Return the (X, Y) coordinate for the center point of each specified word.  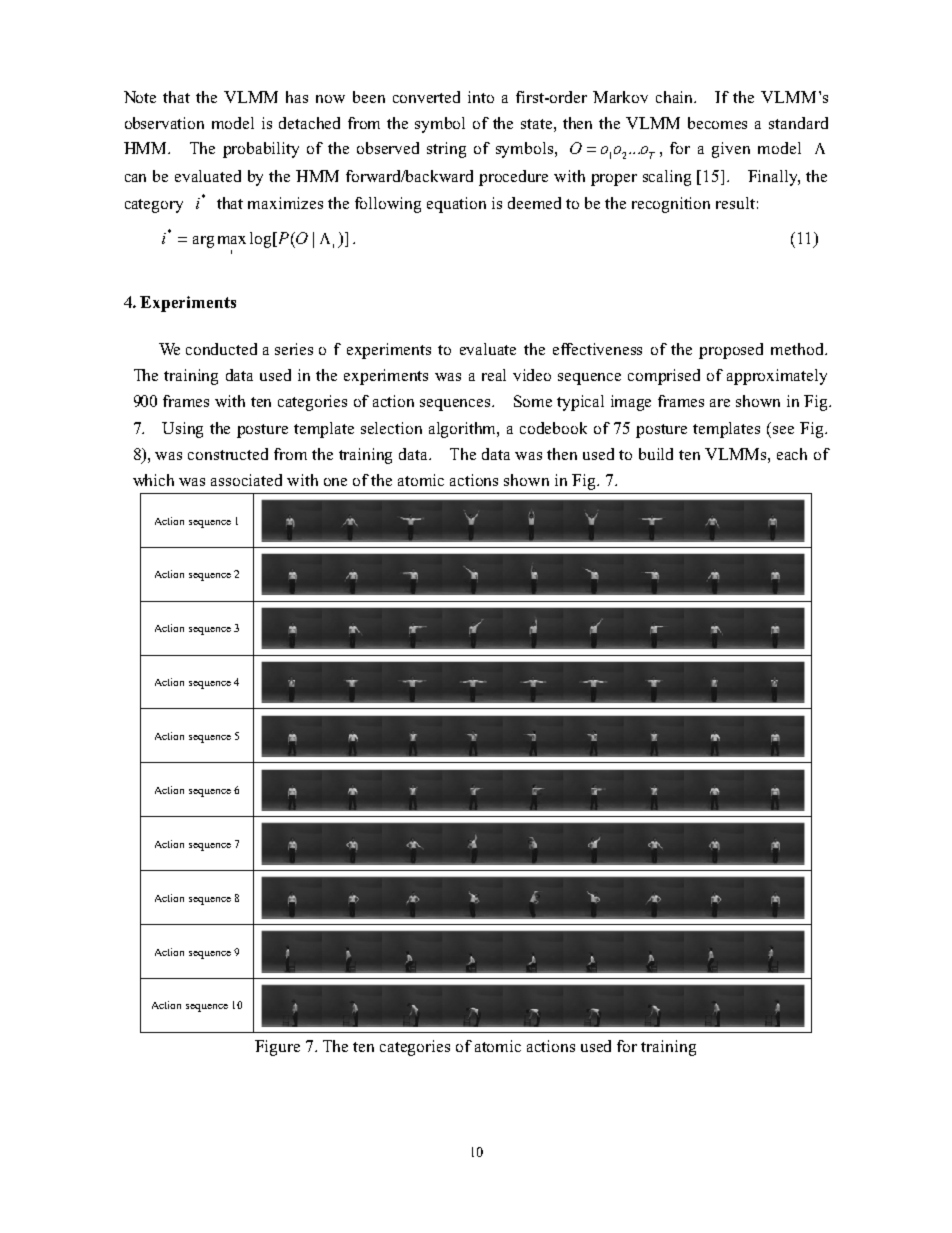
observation (164, 123)
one (335, 482)
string (446, 150)
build (656, 454)
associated (246, 480)
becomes (717, 123)
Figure (277, 1048)
